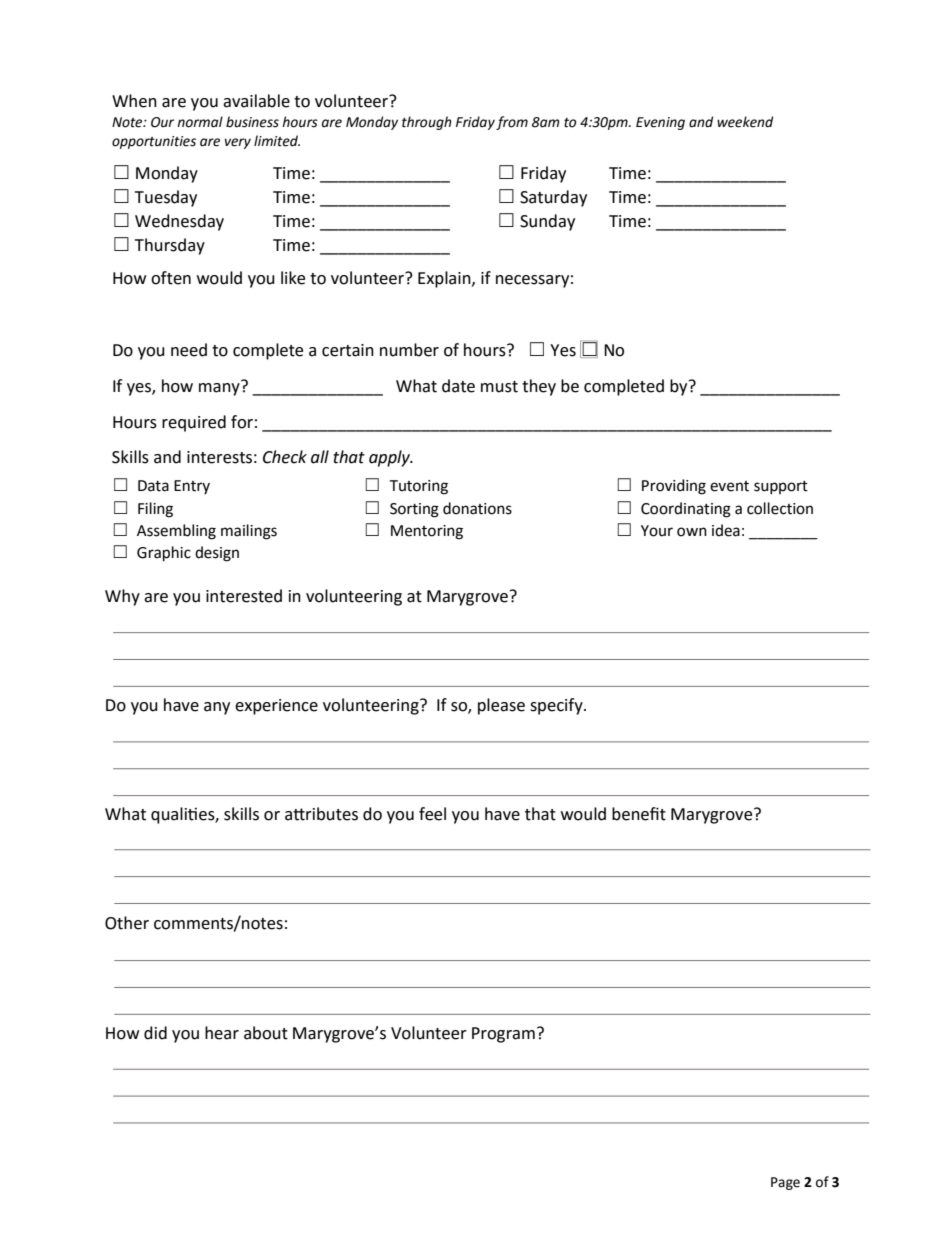 The image size is (952, 1233). I want to click on please, so click(501, 706).
